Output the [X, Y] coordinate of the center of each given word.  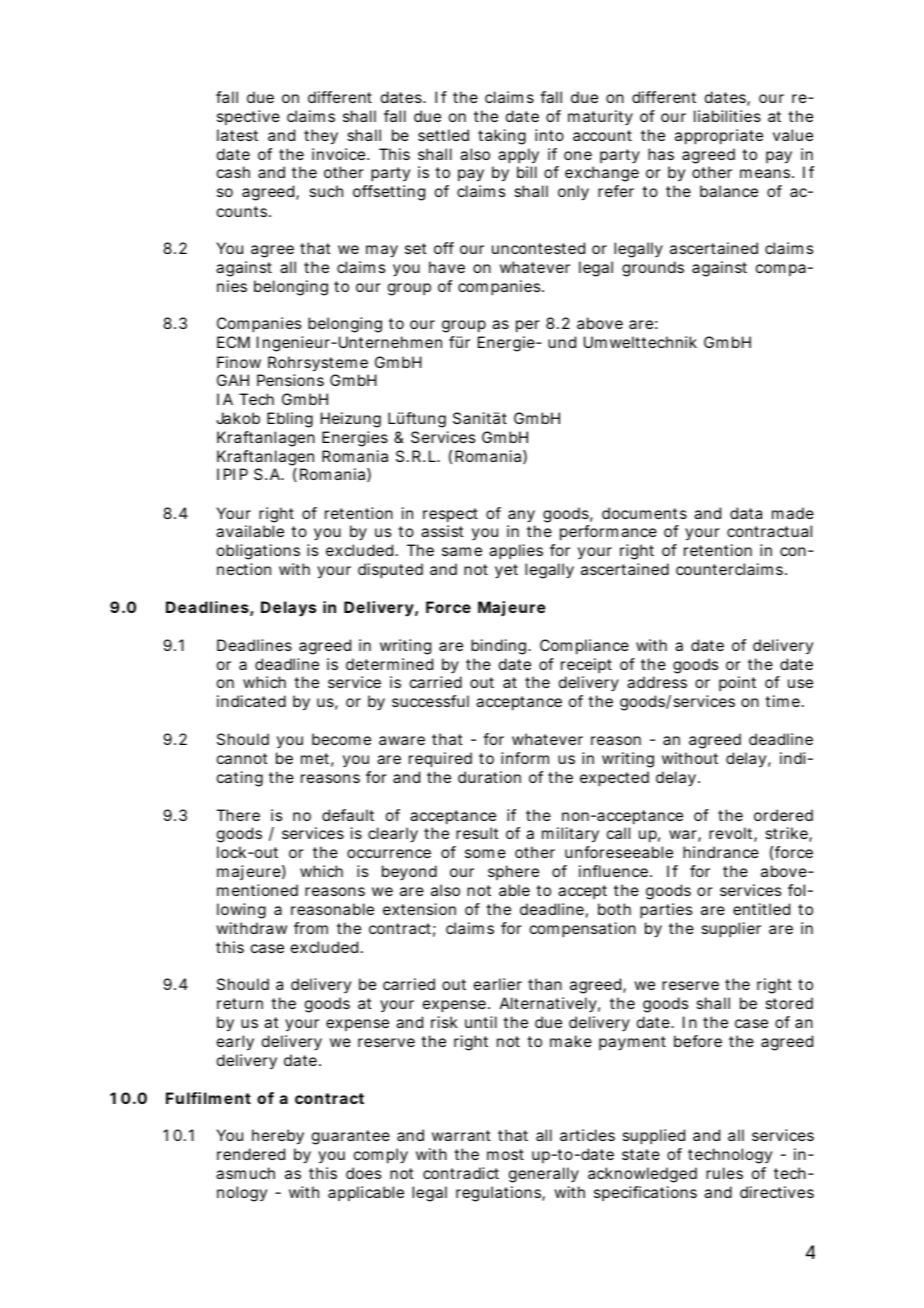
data [746, 513]
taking [502, 137]
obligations [258, 552]
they [321, 137]
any [521, 516]
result [477, 833]
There [238, 815]
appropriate [719, 137]
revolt [733, 834]
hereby [278, 1137]
